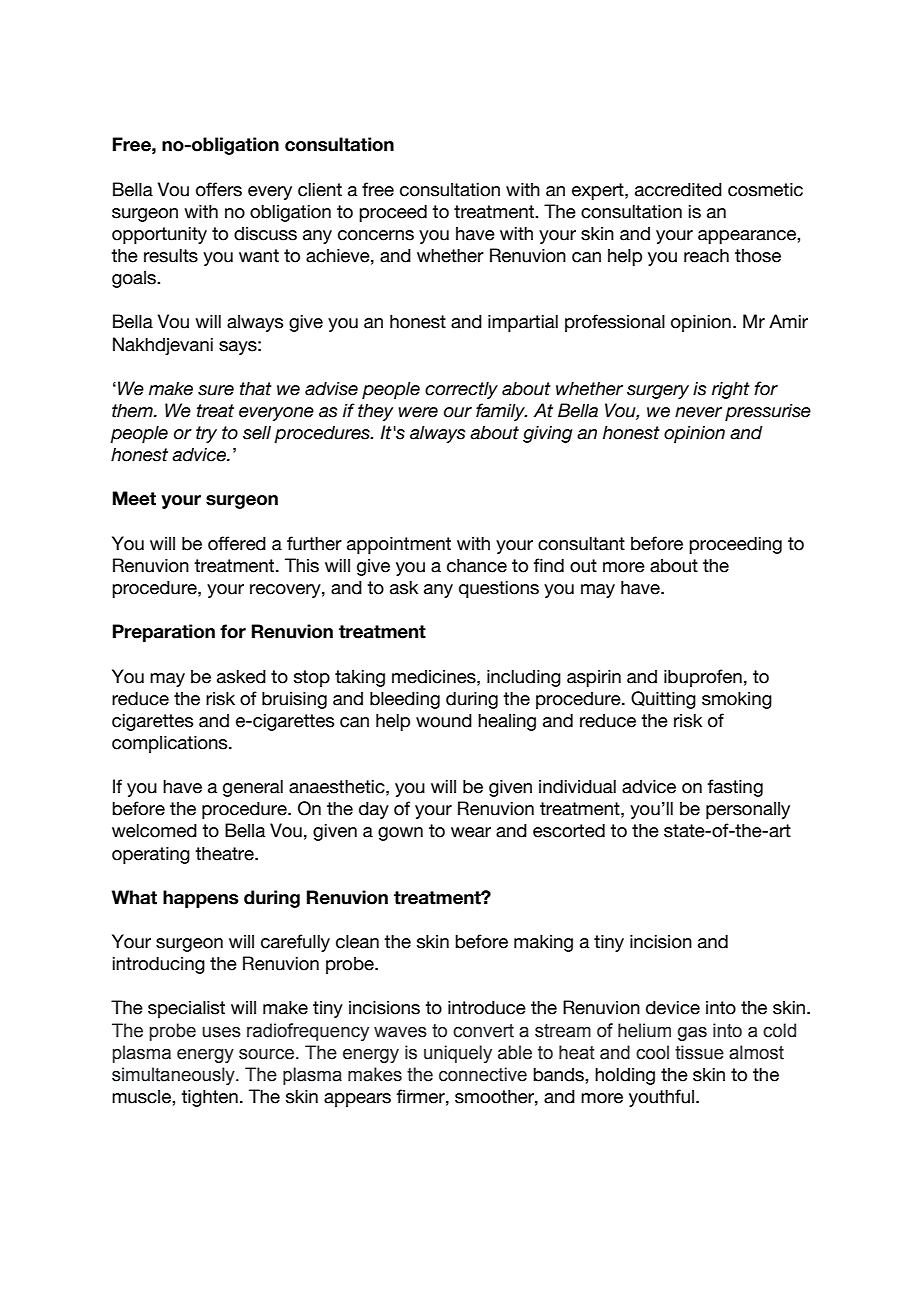 The width and height of the page is (924, 1308). Describe the element at coordinates (524, 678) in the page. I see `including` at that location.
